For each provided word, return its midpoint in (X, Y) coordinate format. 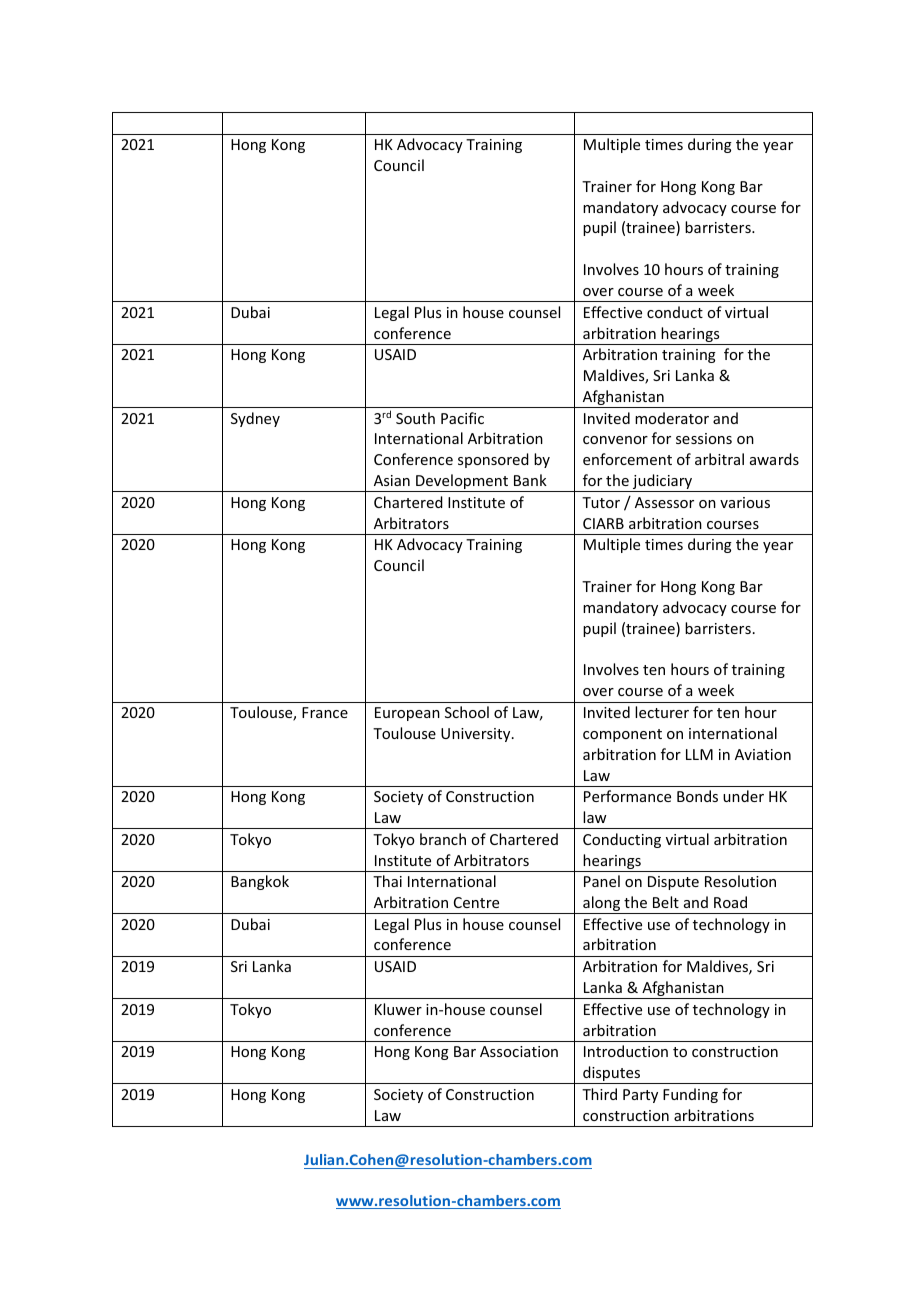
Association (519, 1051)
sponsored (493, 460)
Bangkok (260, 882)
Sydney (255, 419)
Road (730, 902)
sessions (704, 438)
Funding (690, 1095)
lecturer (662, 712)
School (467, 712)
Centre (476, 902)
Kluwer (398, 1009)
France (325, 712)
